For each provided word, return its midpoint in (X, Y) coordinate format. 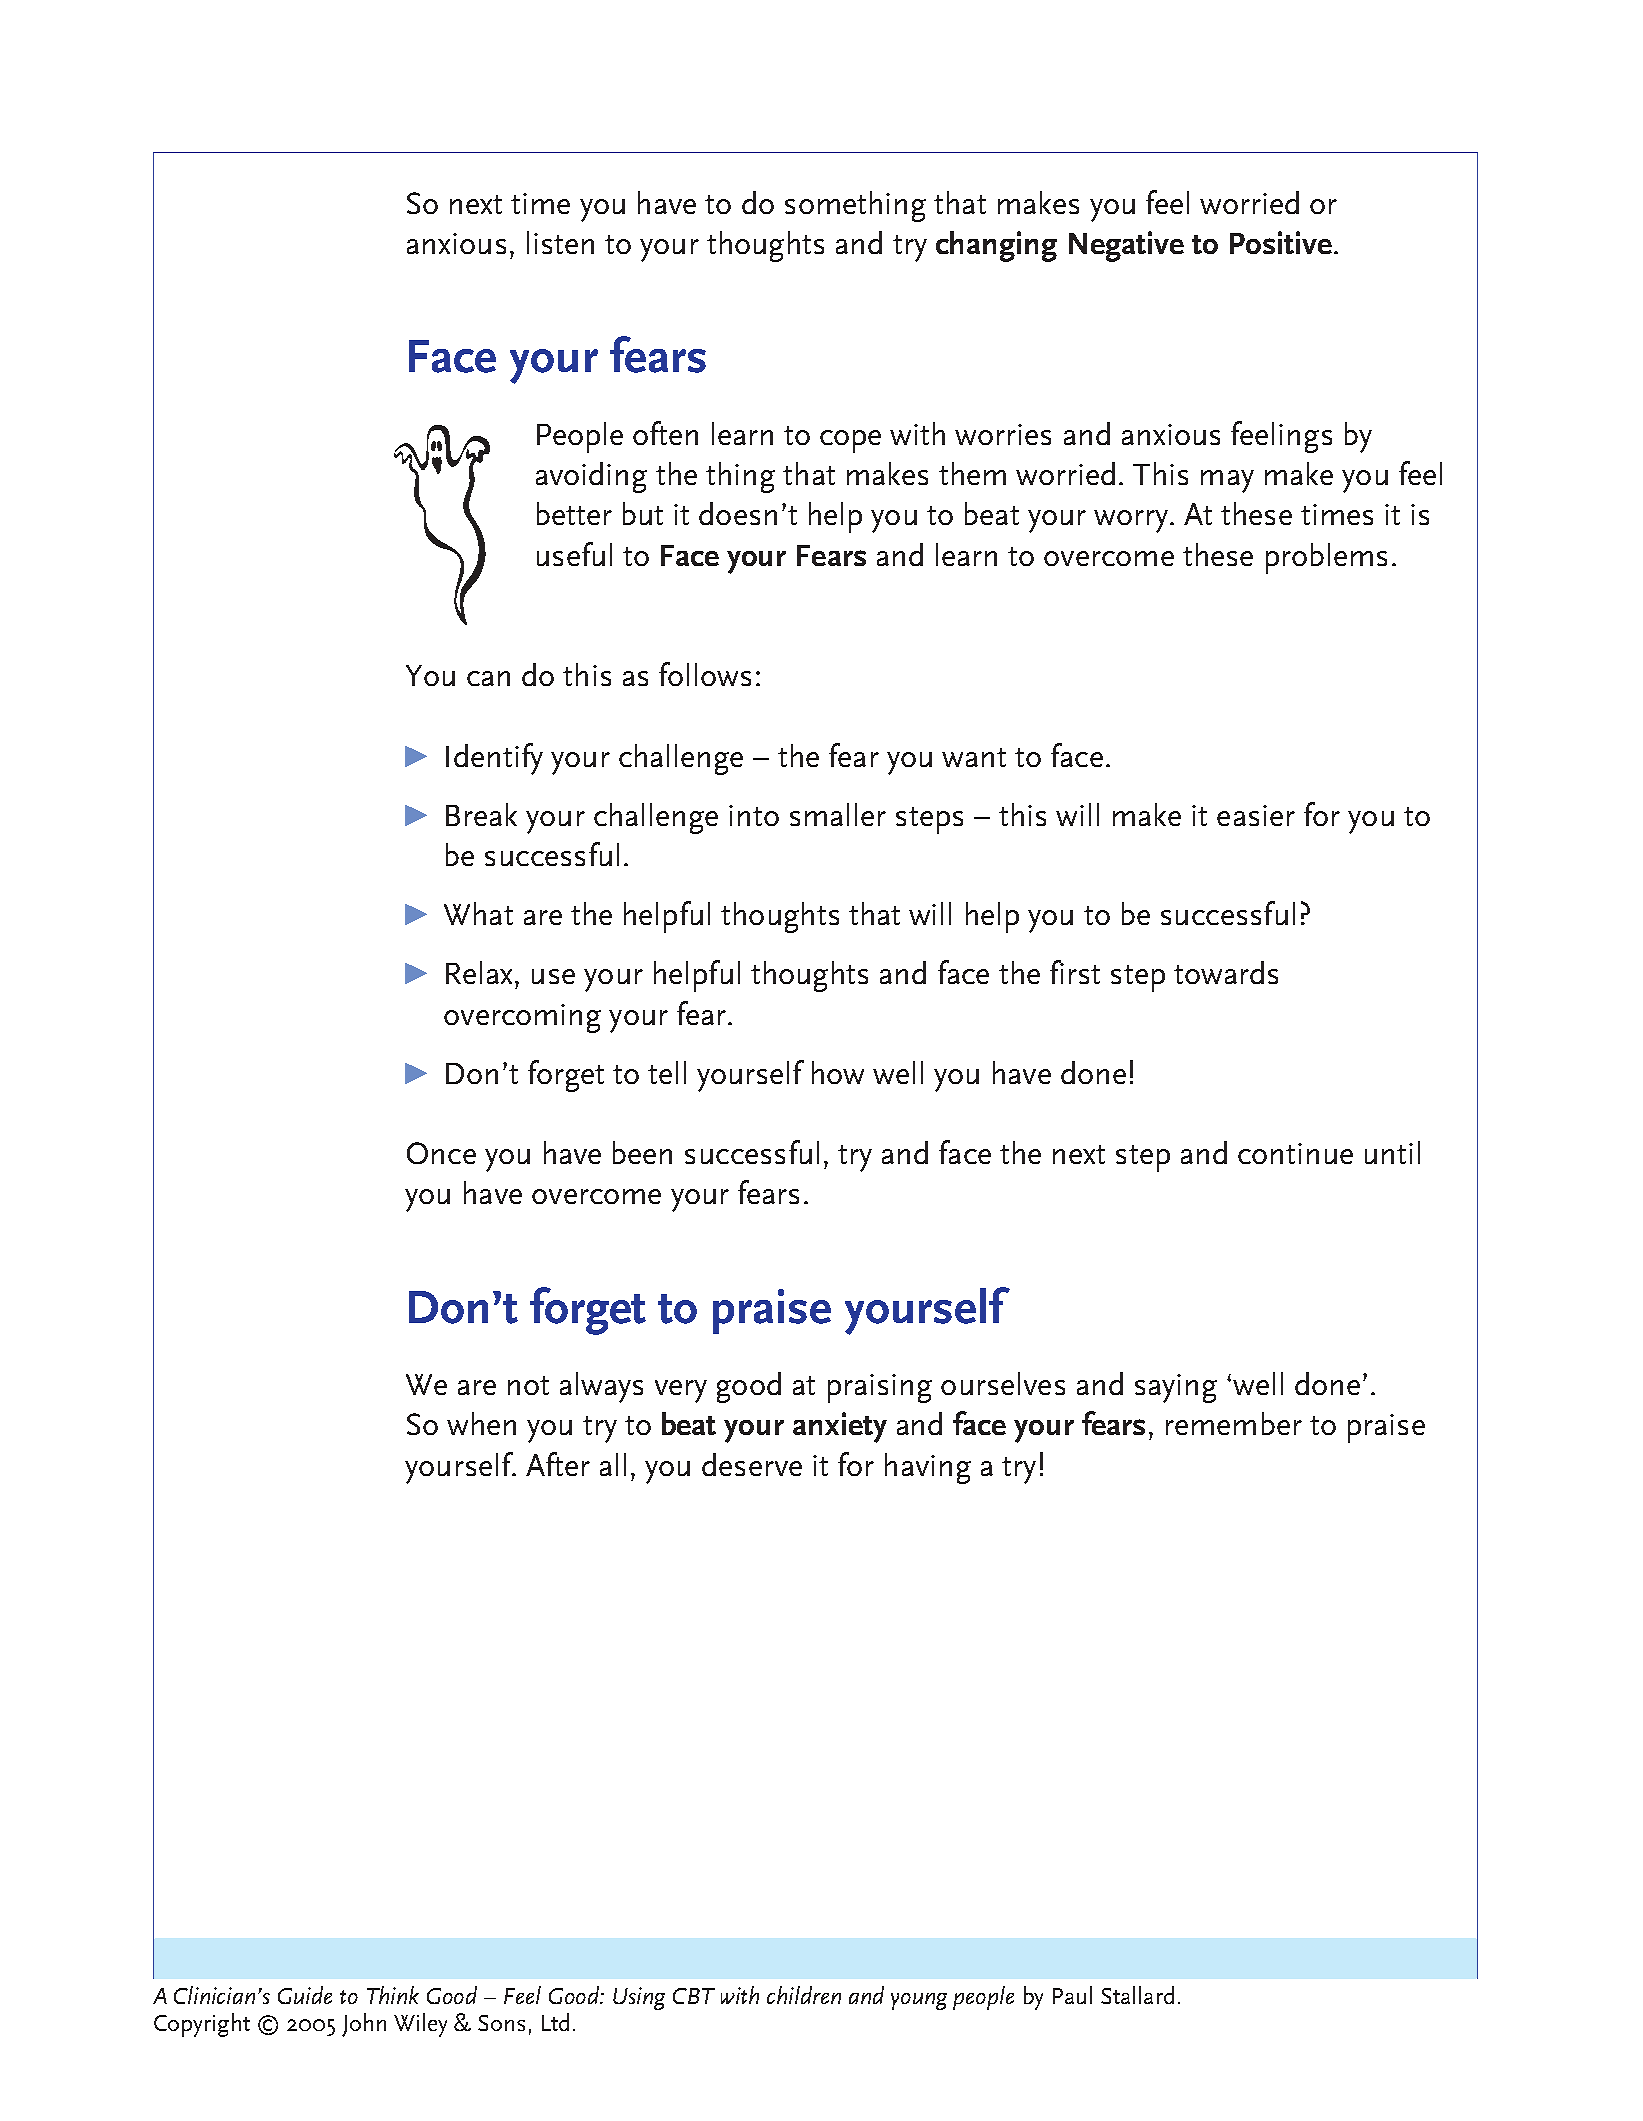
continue (1295, 1153)
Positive (1281, 242)
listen (560, 242)
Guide (305, 1995)
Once (441, 1153)
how (838, 1072)
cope (850, 441)
